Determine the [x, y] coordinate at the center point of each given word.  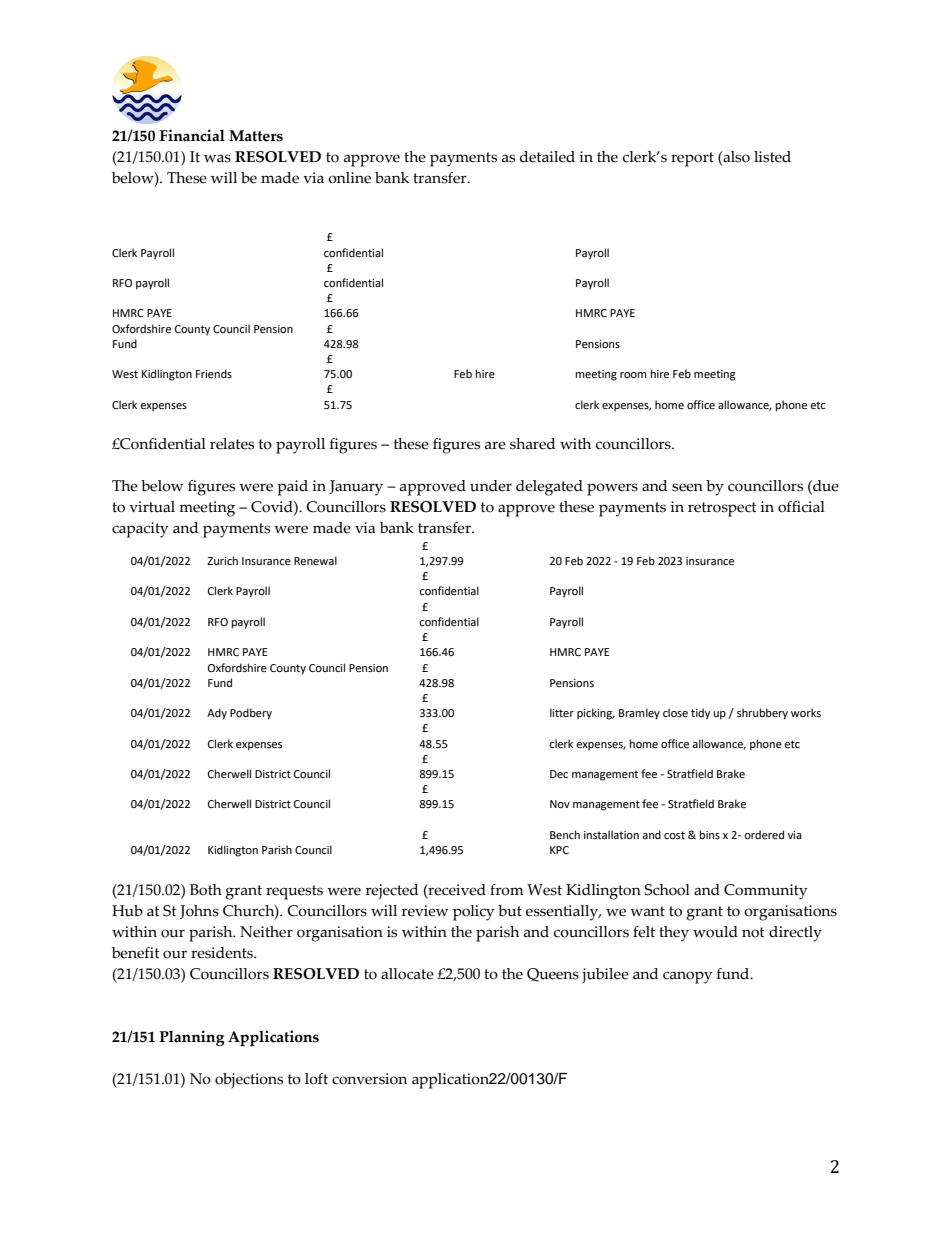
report [692, 159]
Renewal [315, 561]
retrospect [722, 509]
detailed [547, 157]
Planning [192, 1038]
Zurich [222, 560]
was [217, 158]
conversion [369, 1079]
